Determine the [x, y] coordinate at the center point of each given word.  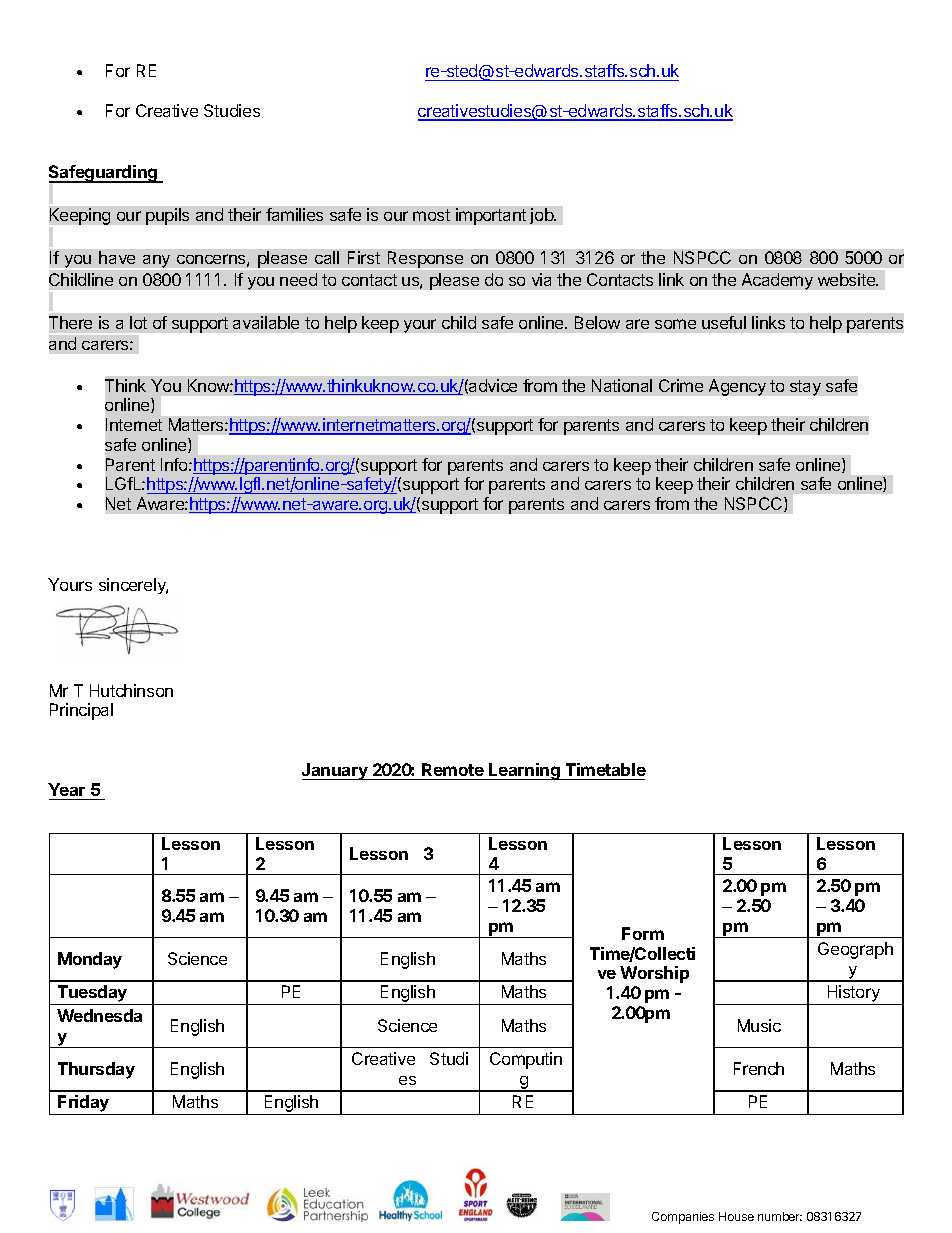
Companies [683, 1218]
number [780, 1216]
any [156, 261]
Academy [777, 281]
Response [425, 259]
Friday [84, 1105]
